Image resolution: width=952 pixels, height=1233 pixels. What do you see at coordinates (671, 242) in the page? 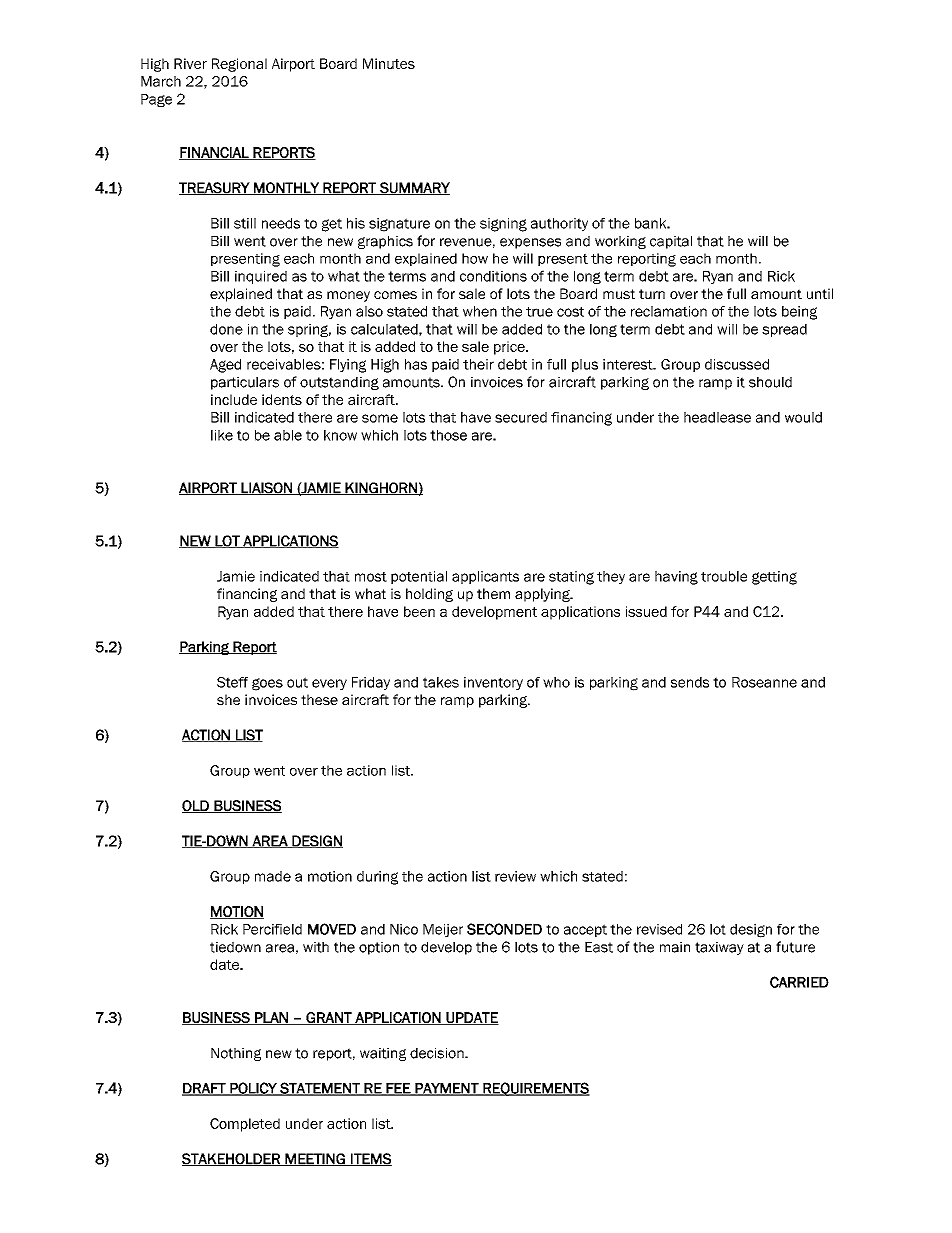
I see `capital` at bounding box center [671, 242].
